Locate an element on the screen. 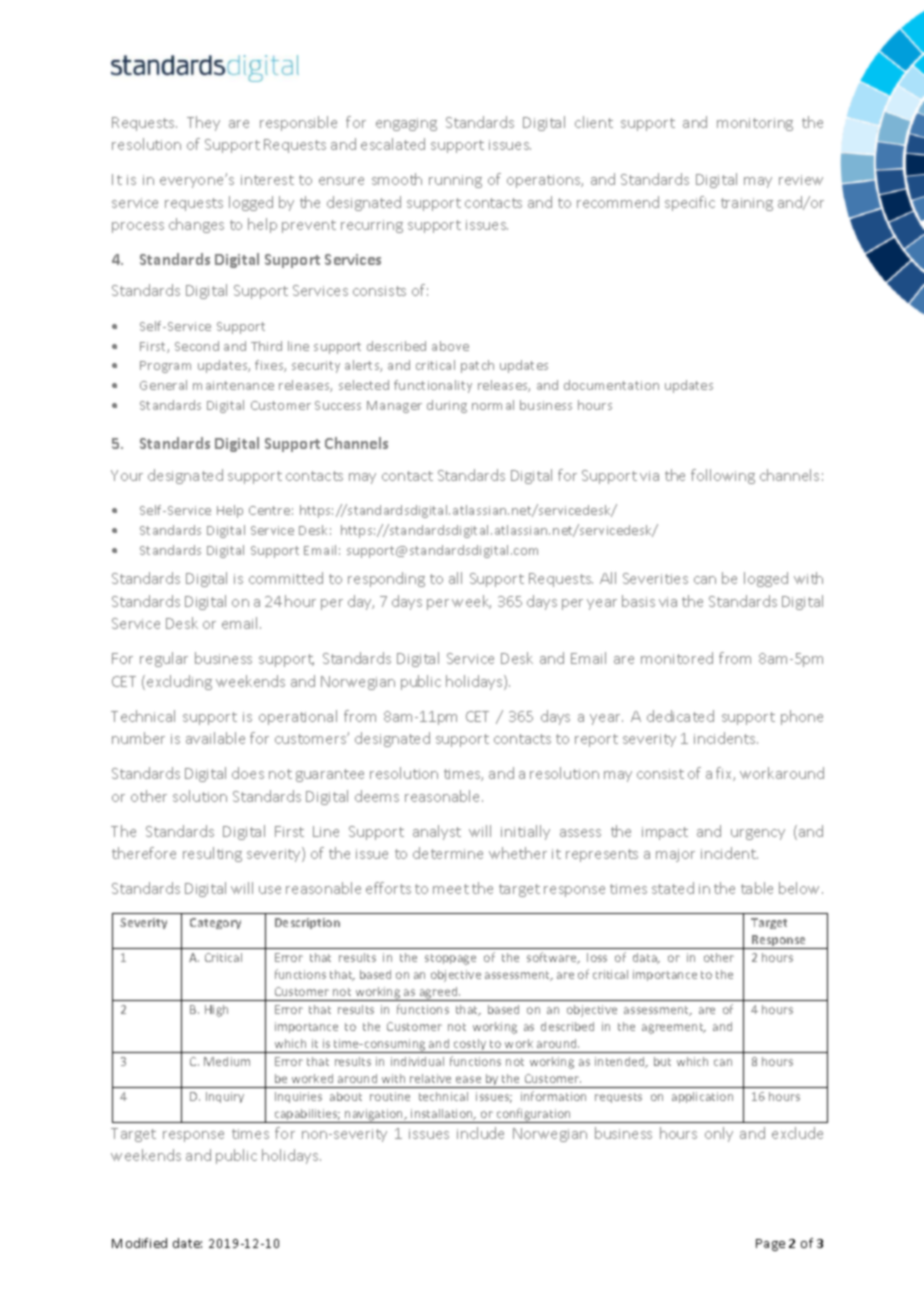 The image size is (924, 1308). Your is located at coordinates (127, 475).
